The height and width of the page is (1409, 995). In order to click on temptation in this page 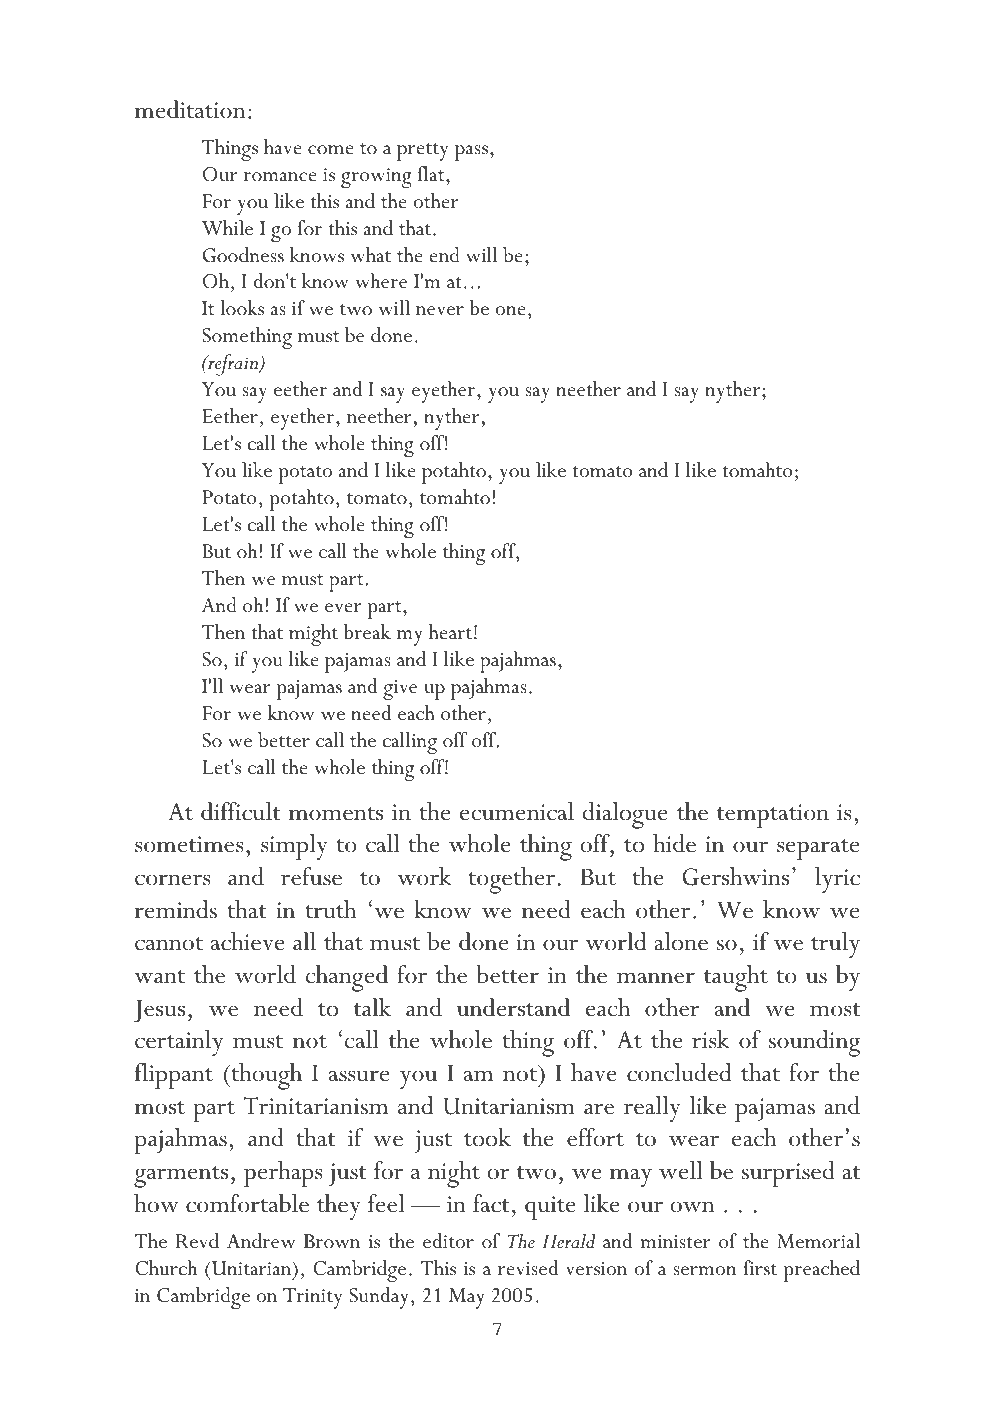, I will do `click(773, 816)`.
